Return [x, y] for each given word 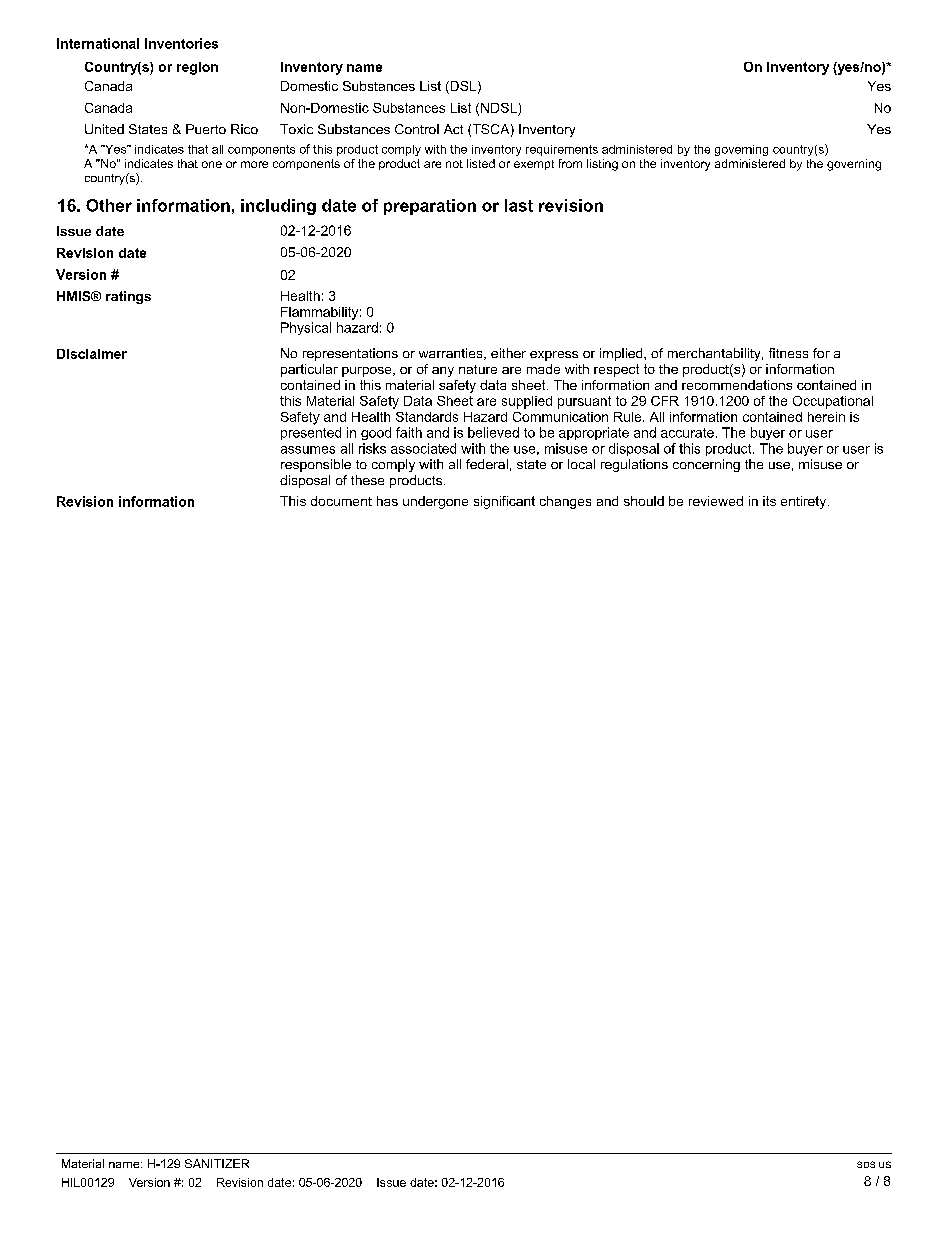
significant [504, 502]
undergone [435, 502]
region [197, 68]
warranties [452, 354]
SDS [866, 1164]
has [387, 501]
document [341, 501]
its [769, 501]
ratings [128, 297]
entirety [805, 502]
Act [453, 129]
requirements [562, 150]
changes [565, 502]
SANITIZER [217, 1163]
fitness [788, 353]
